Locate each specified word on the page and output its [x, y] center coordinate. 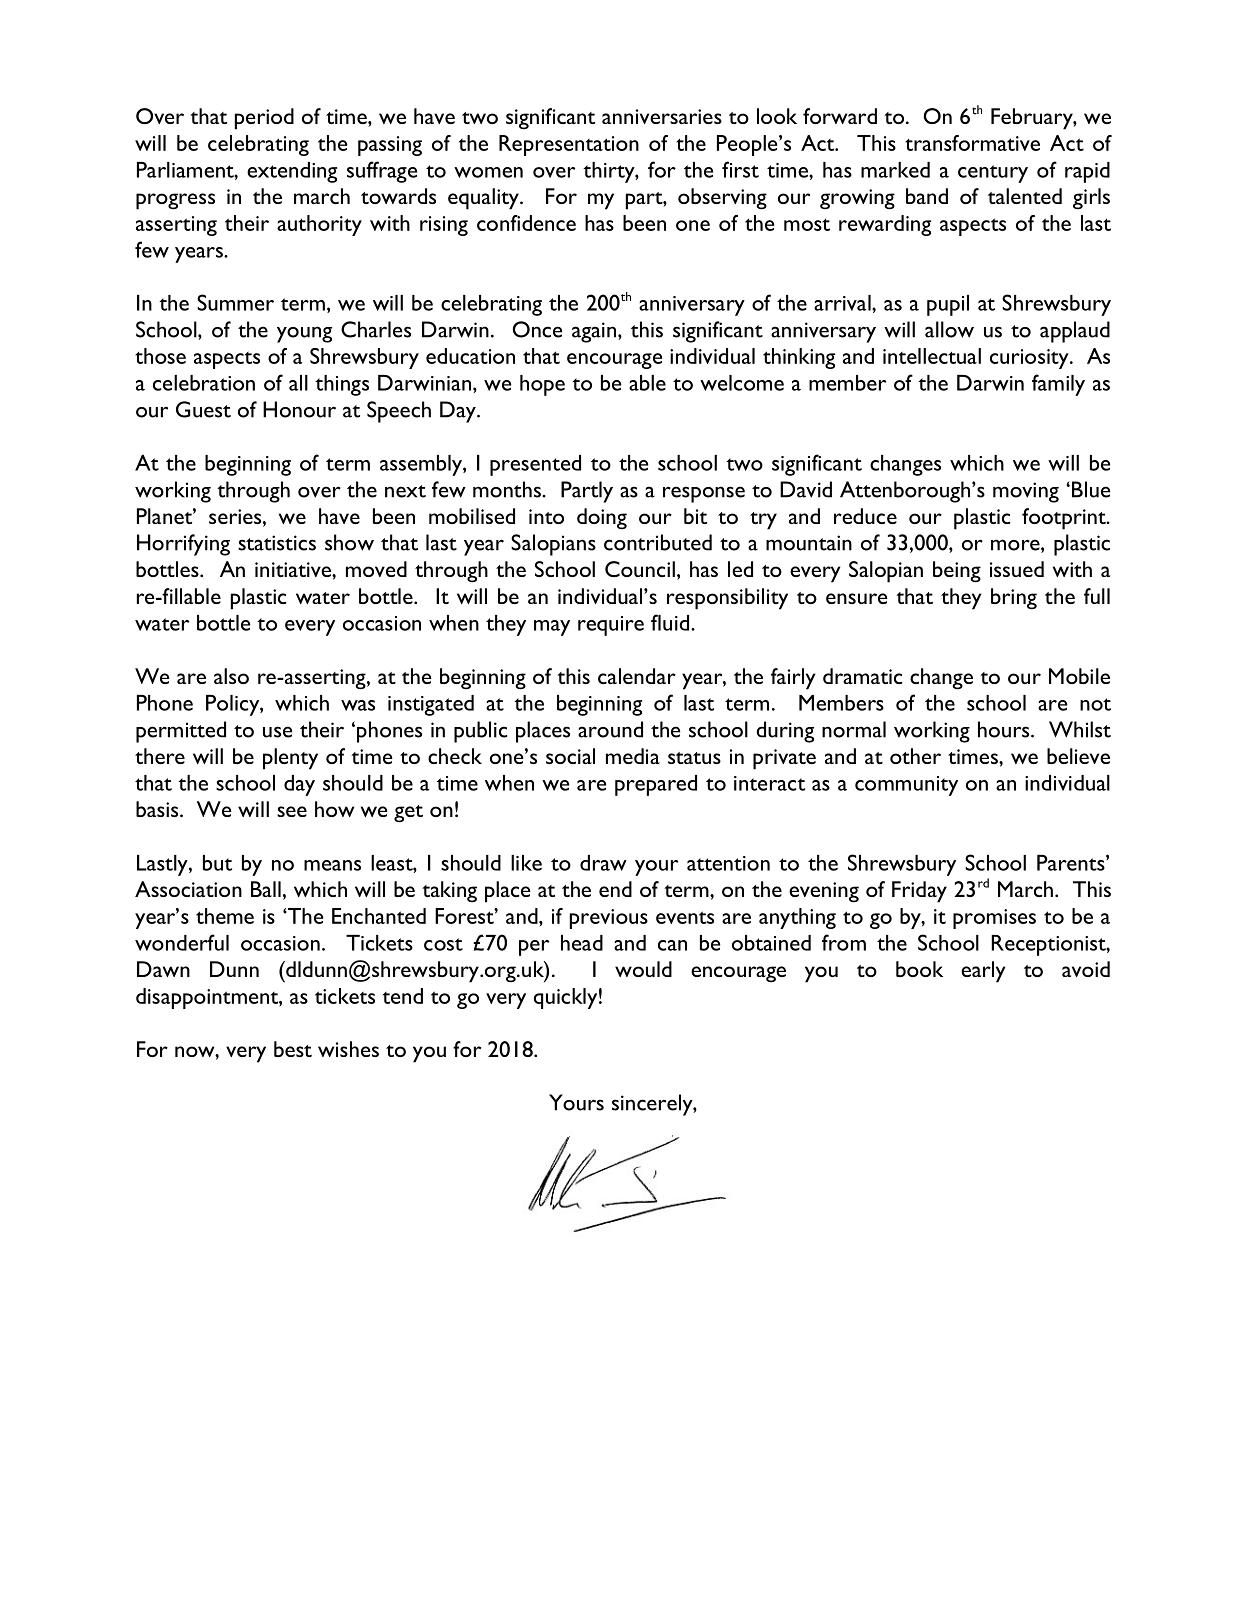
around [610, 729]
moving [1026, 492]
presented [535, 465]
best [293, 1049]
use [278, 732]
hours [1005, 729]
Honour [299, 409]
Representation [569, 145]
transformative [972, 143]
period [264, 119]
